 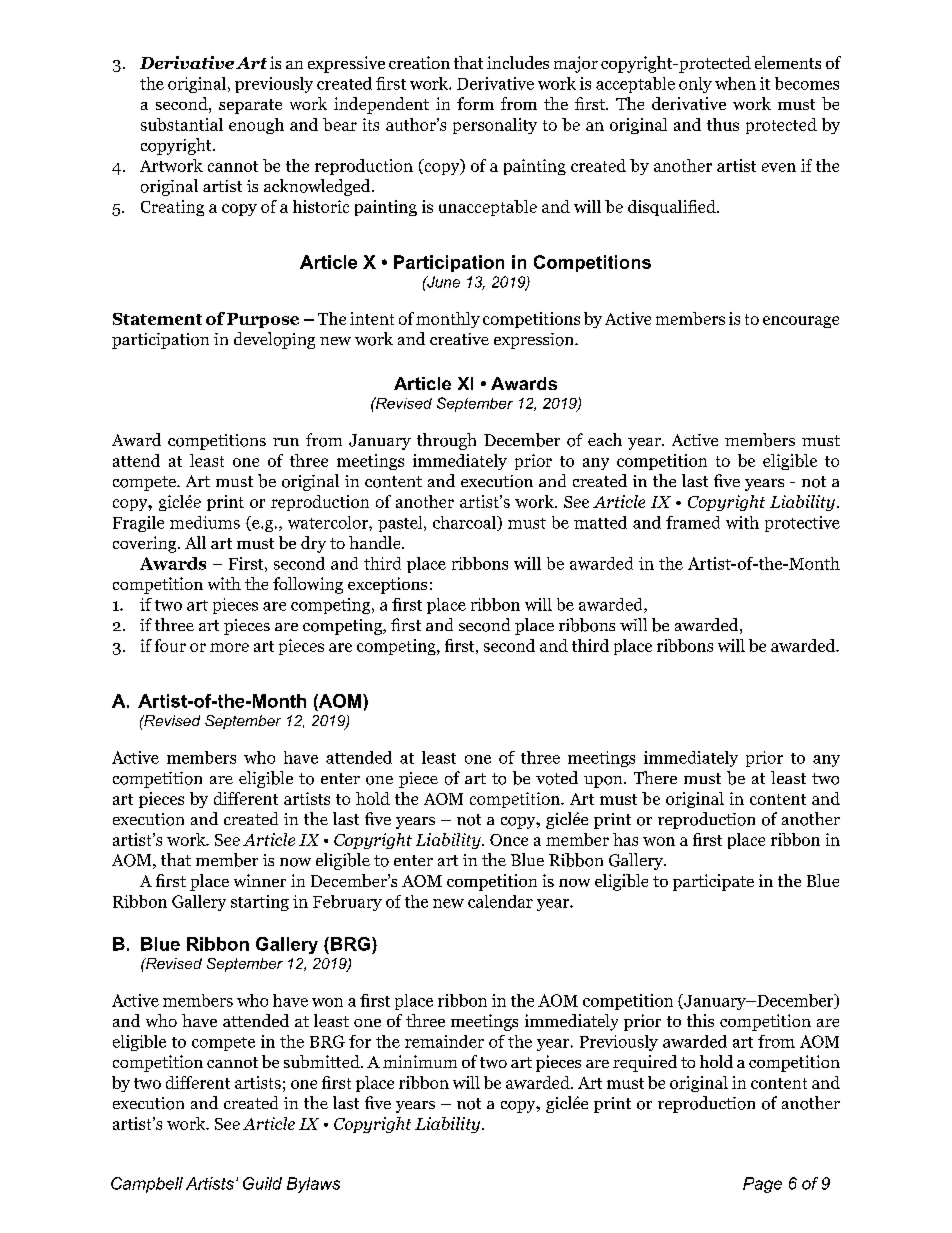 I want to click on when, so click(x=735, y=83).
